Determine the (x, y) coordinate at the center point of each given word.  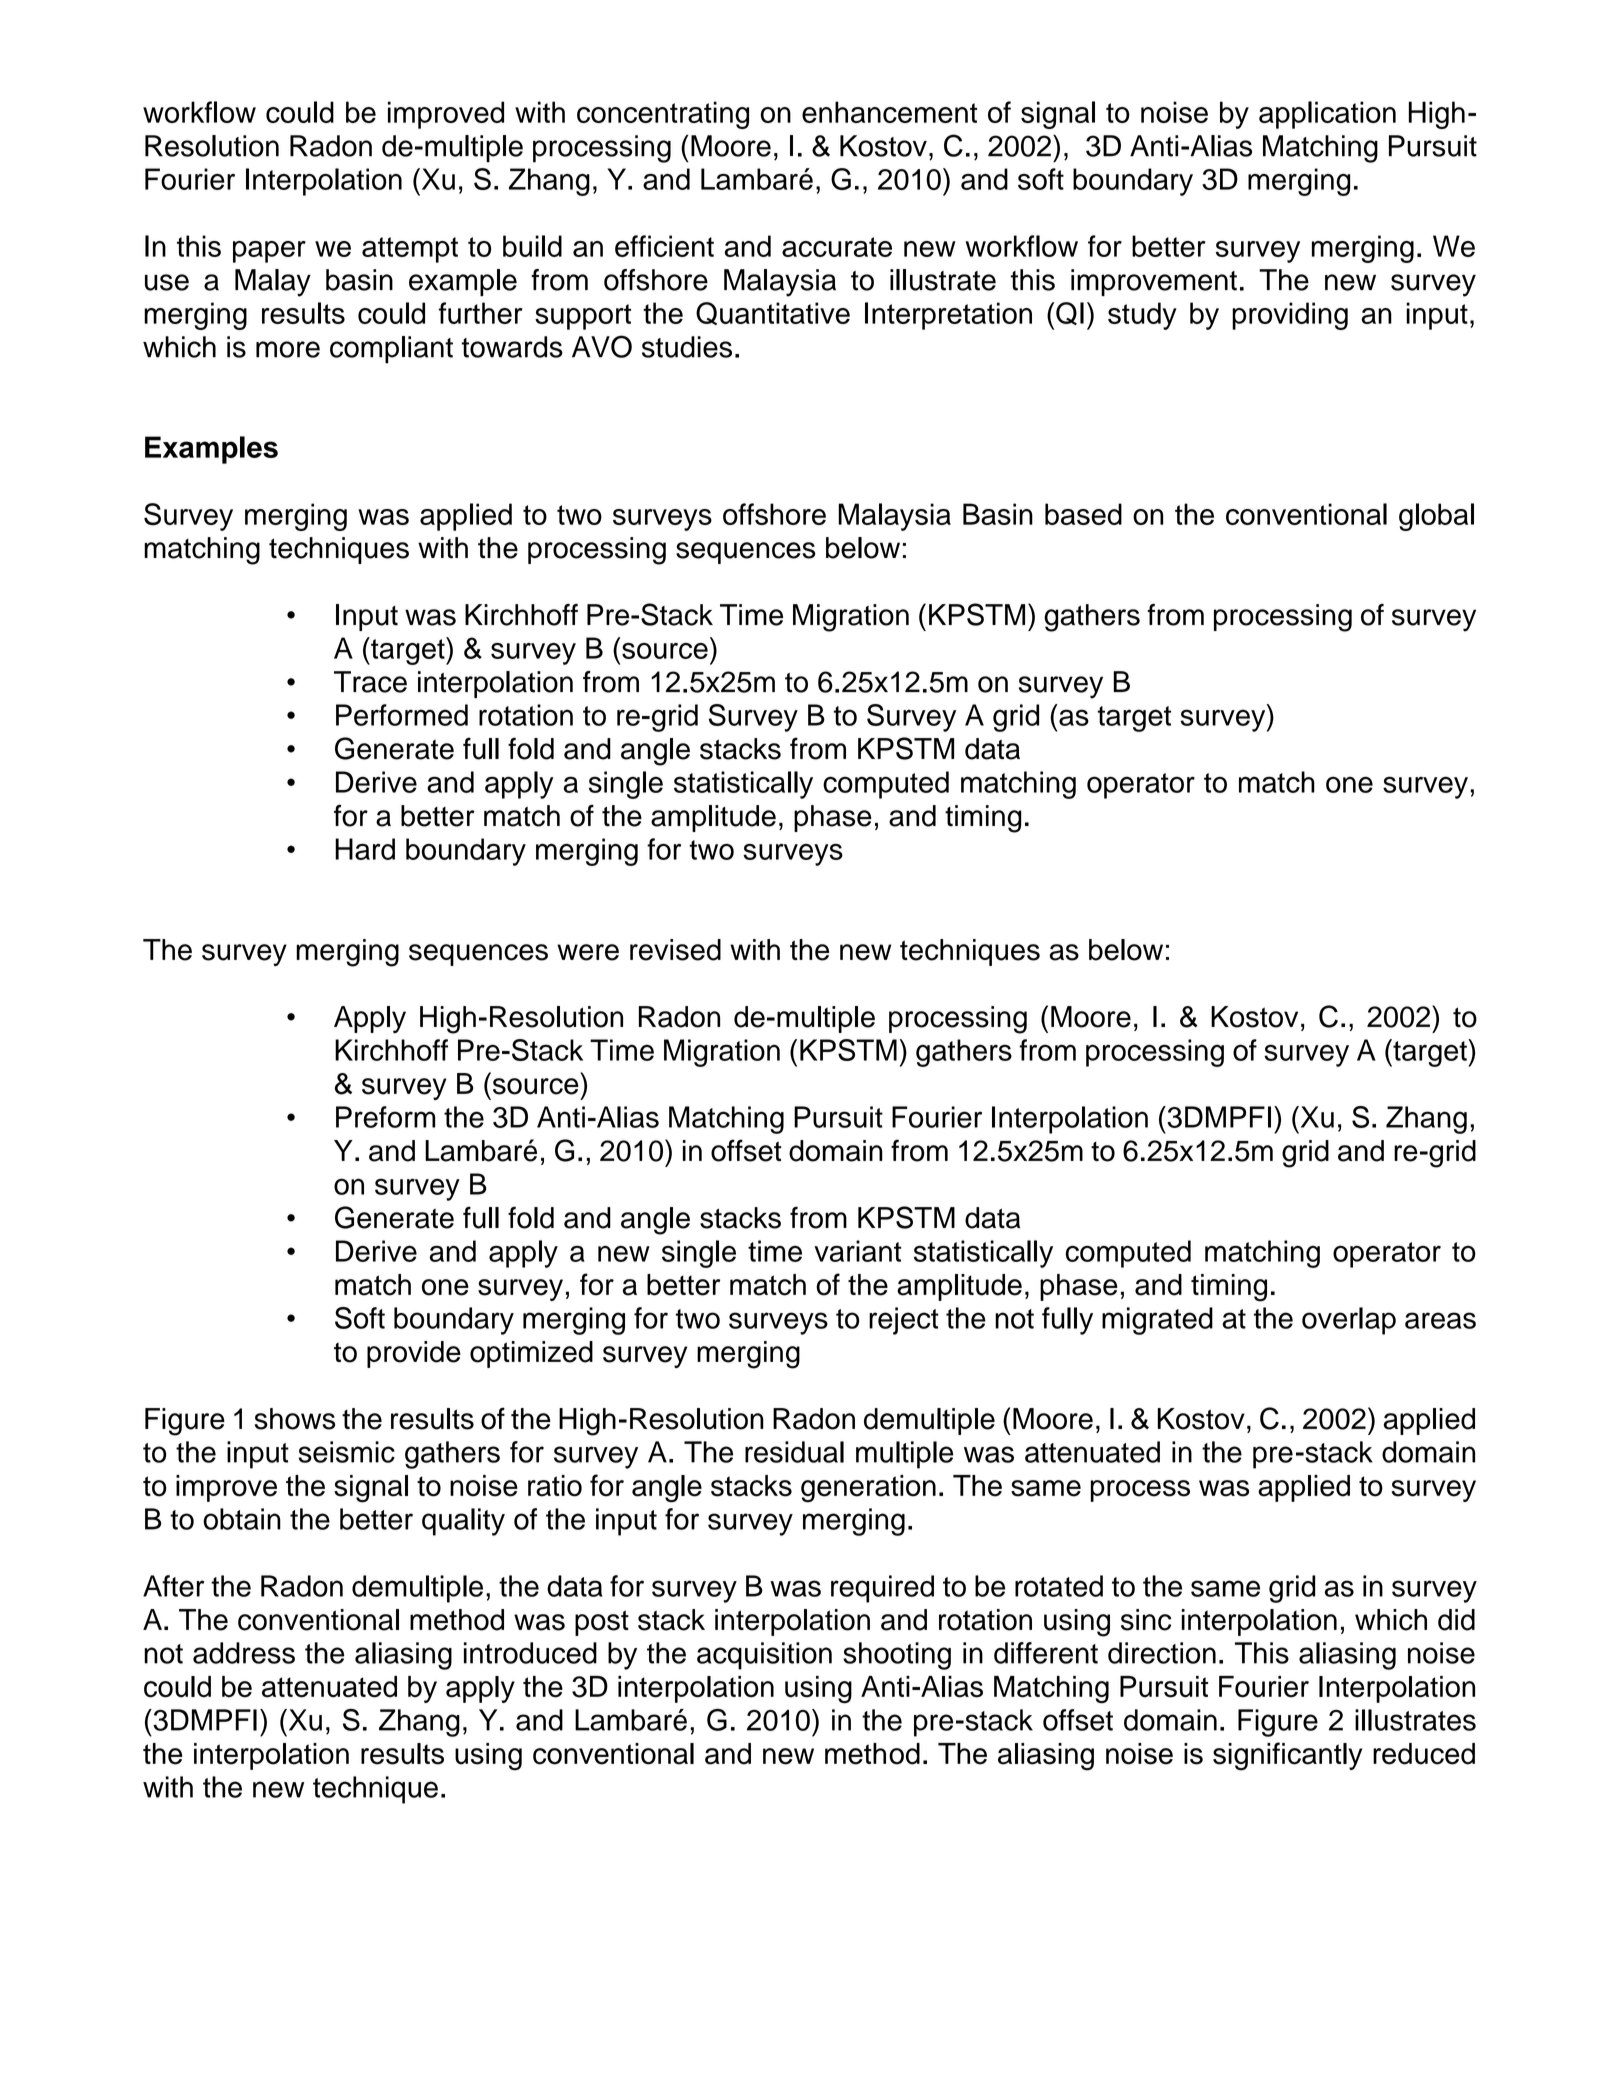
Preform (385, 1117)
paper (269, 252)
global (1436, 517)
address (244, 1653)
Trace (370, 682)
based (1083, 514)
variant (857, 1251)
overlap (1349, 1321)
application (1327, 115)
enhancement (889, 112)
